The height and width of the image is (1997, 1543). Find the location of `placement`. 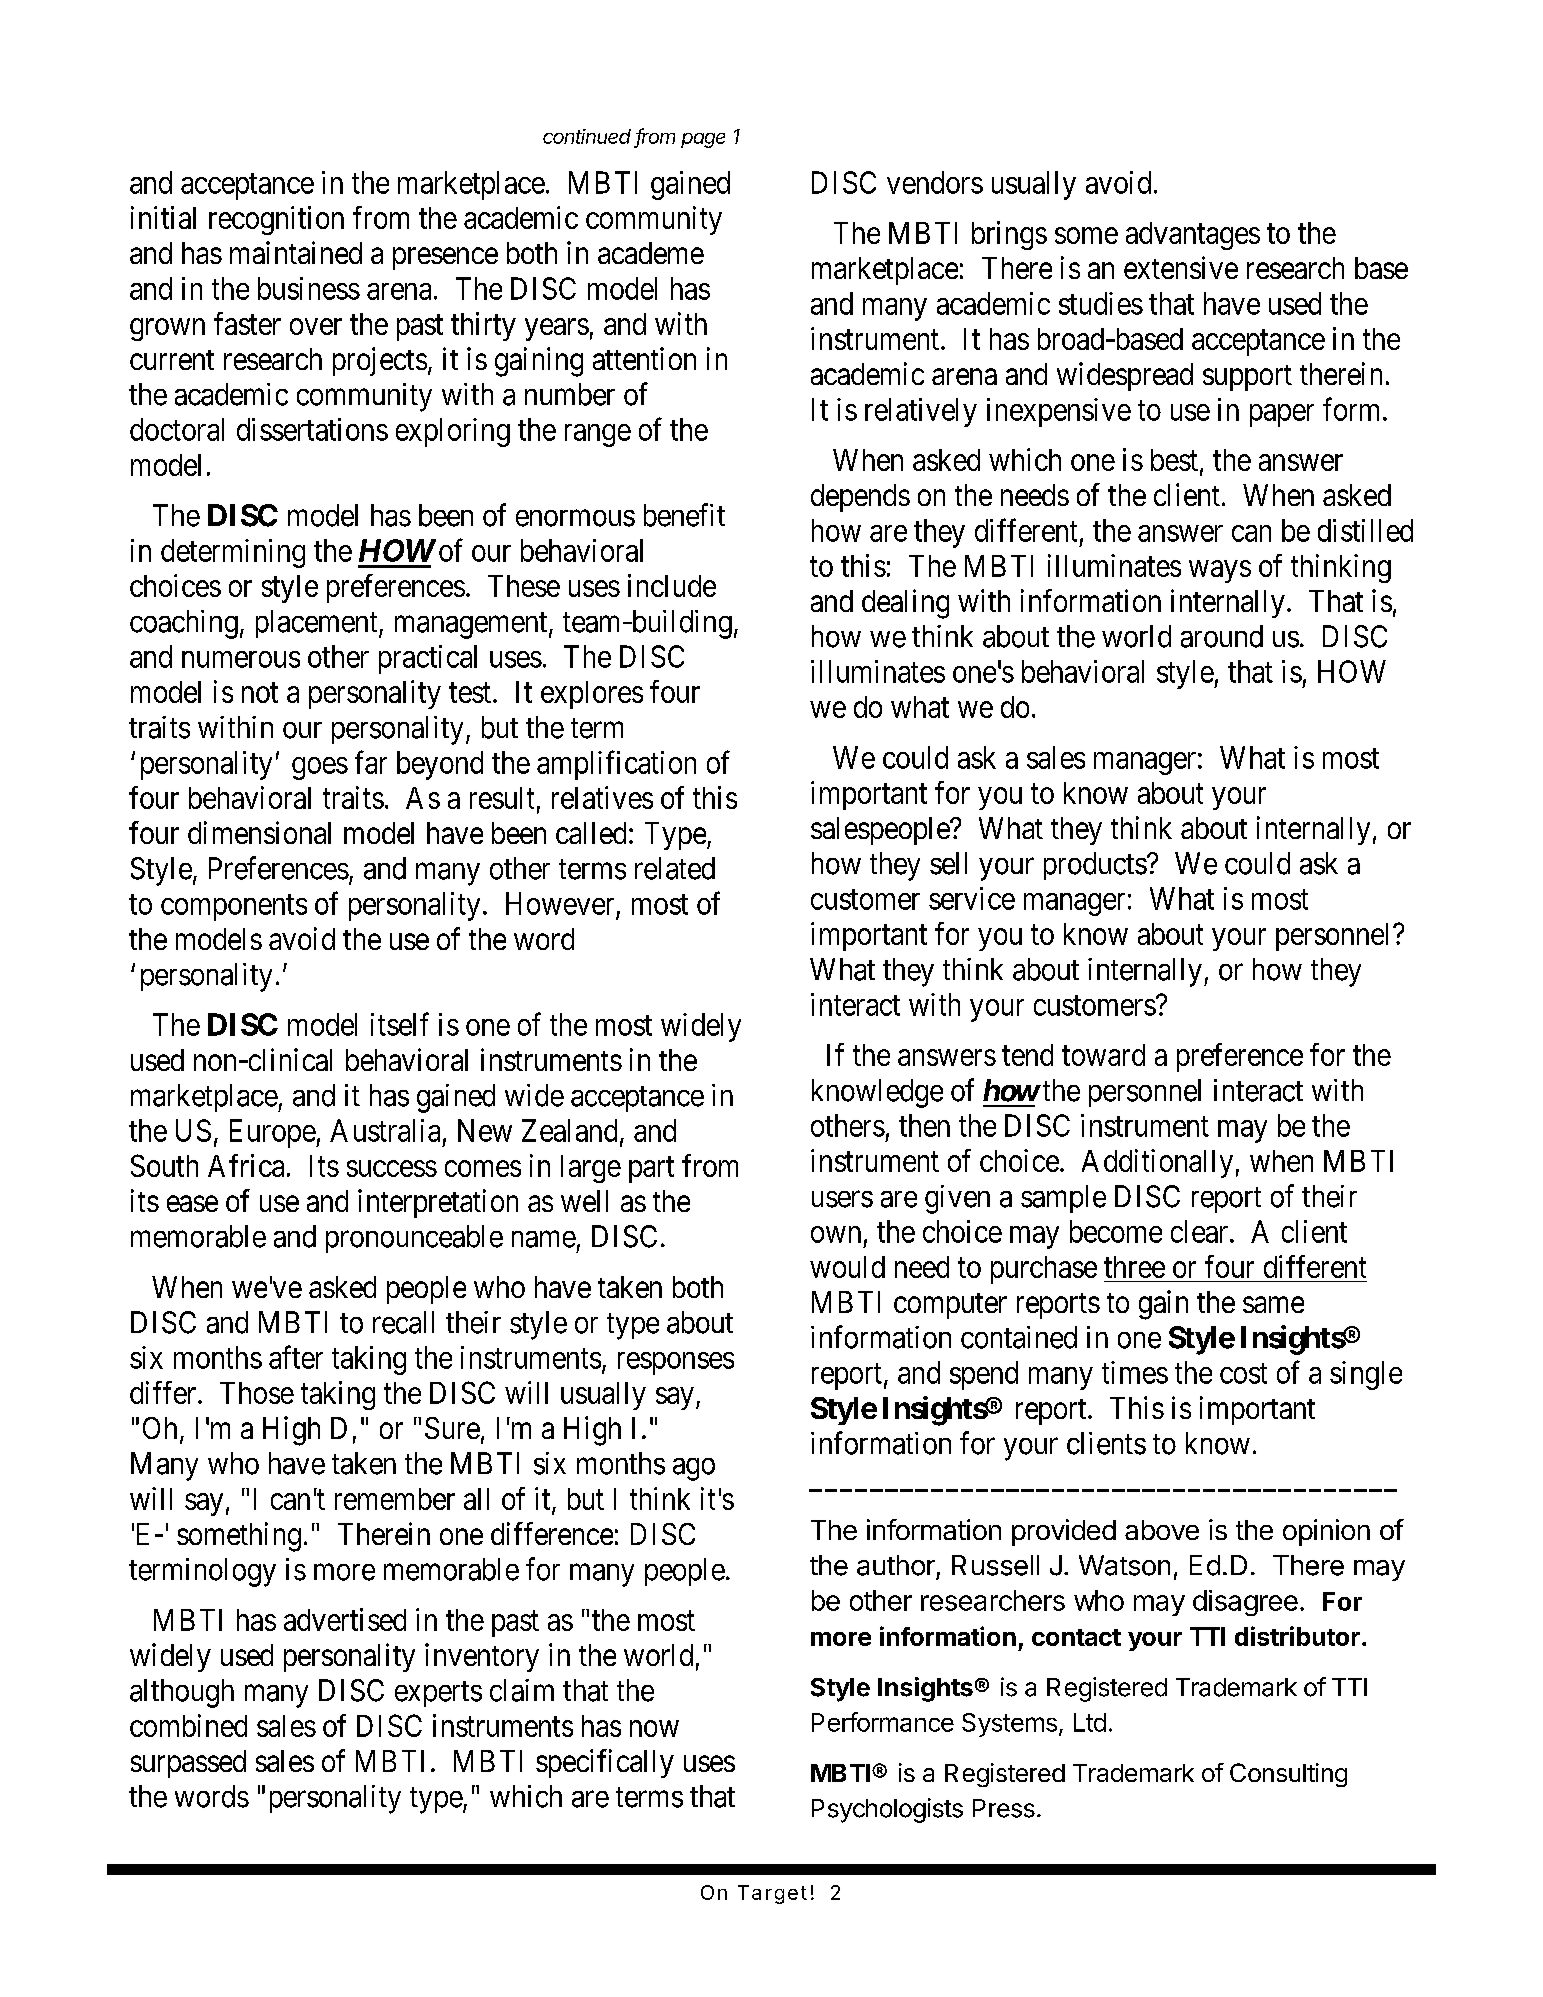

placement is located at coordinates (318, 624).
